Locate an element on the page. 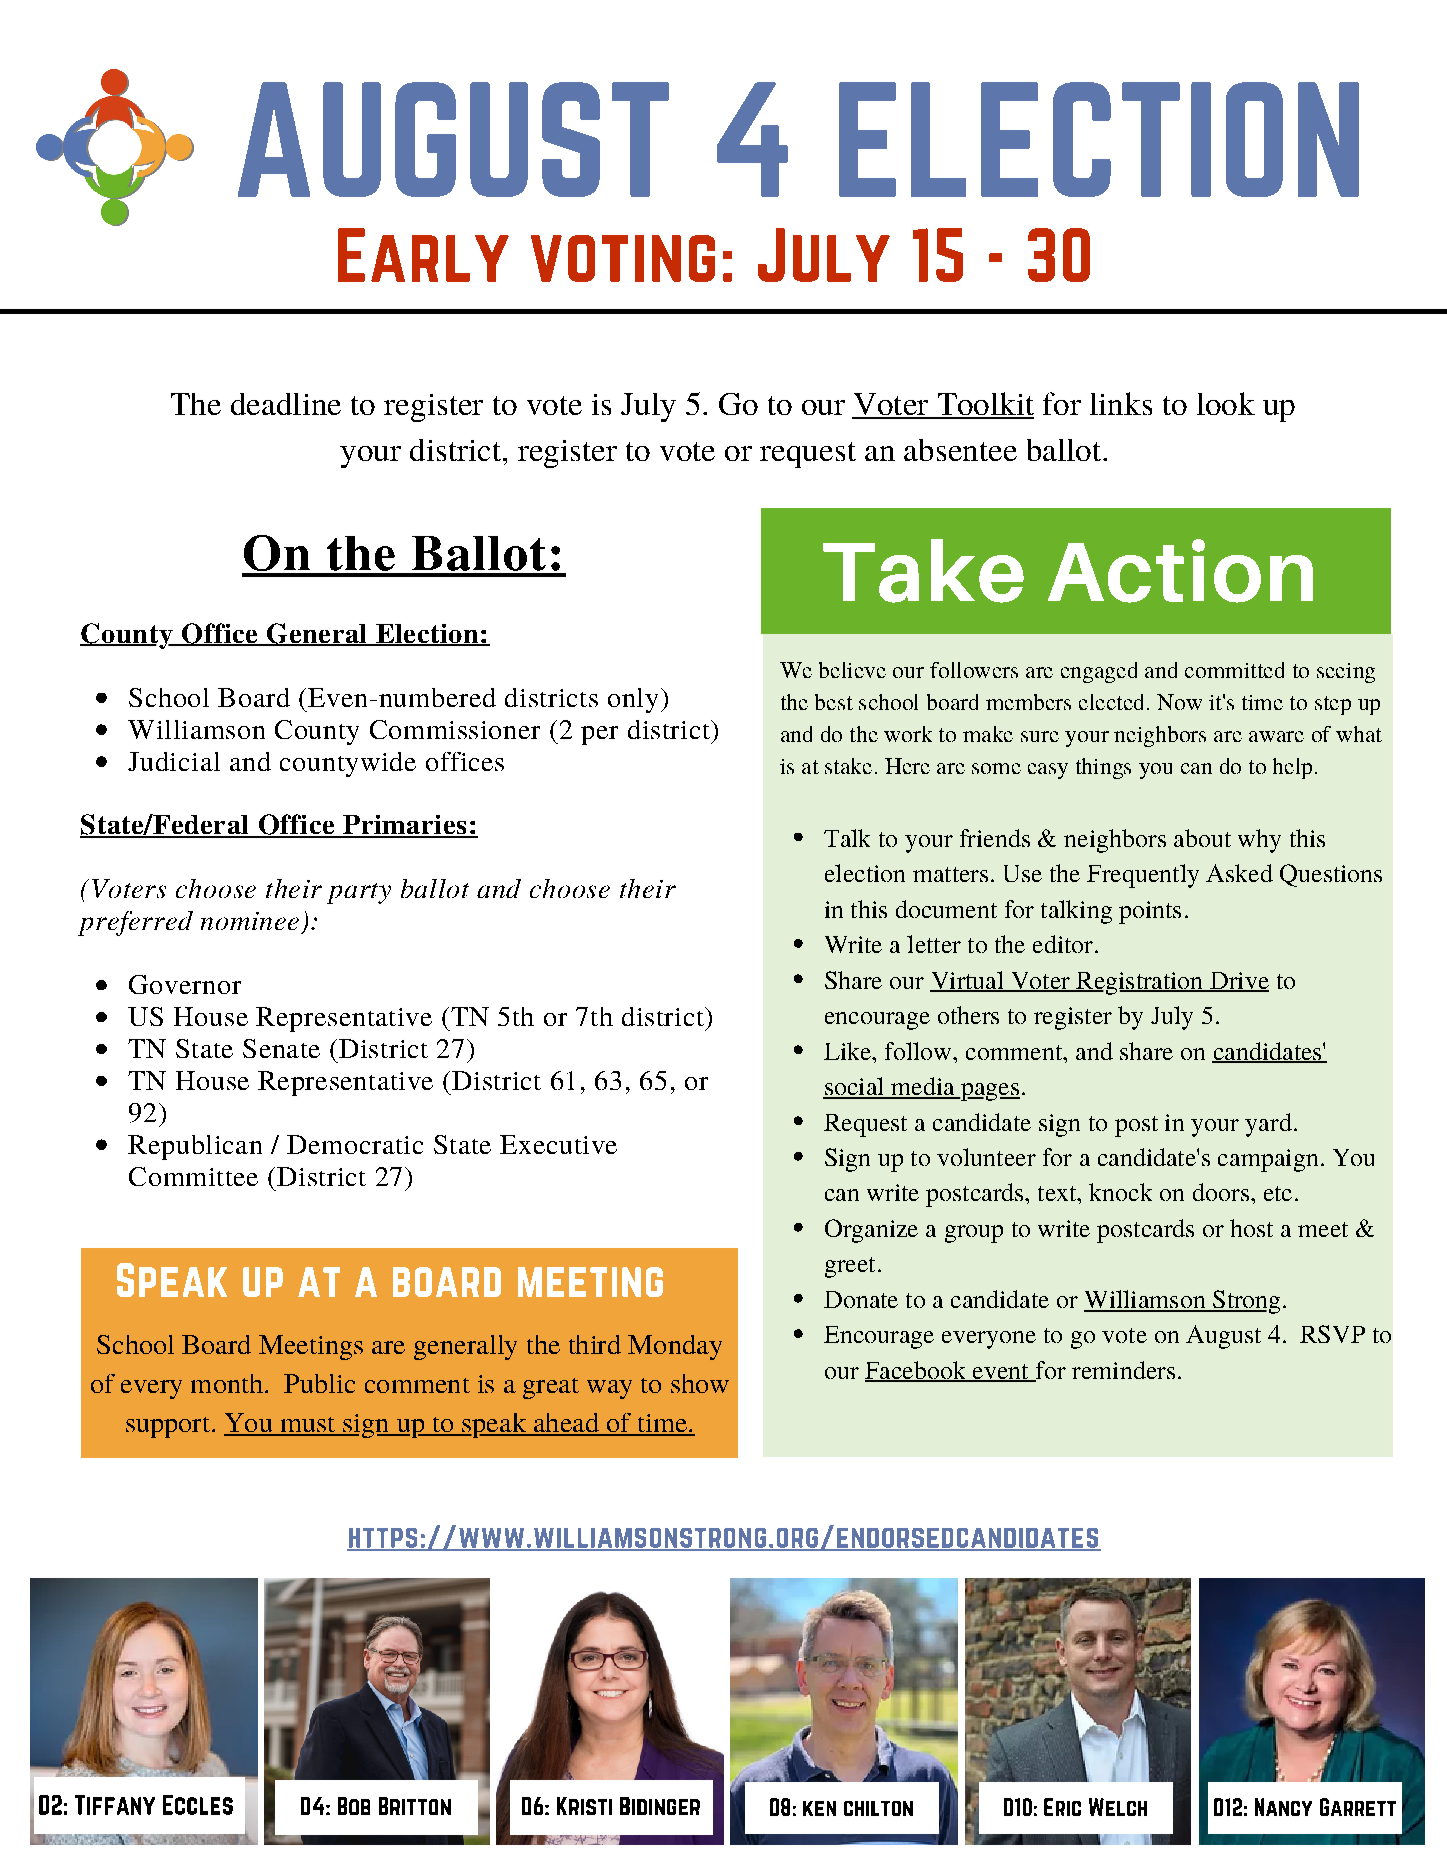 The image size is (1447, 1873). about is located at coordinates (1202, 838).
